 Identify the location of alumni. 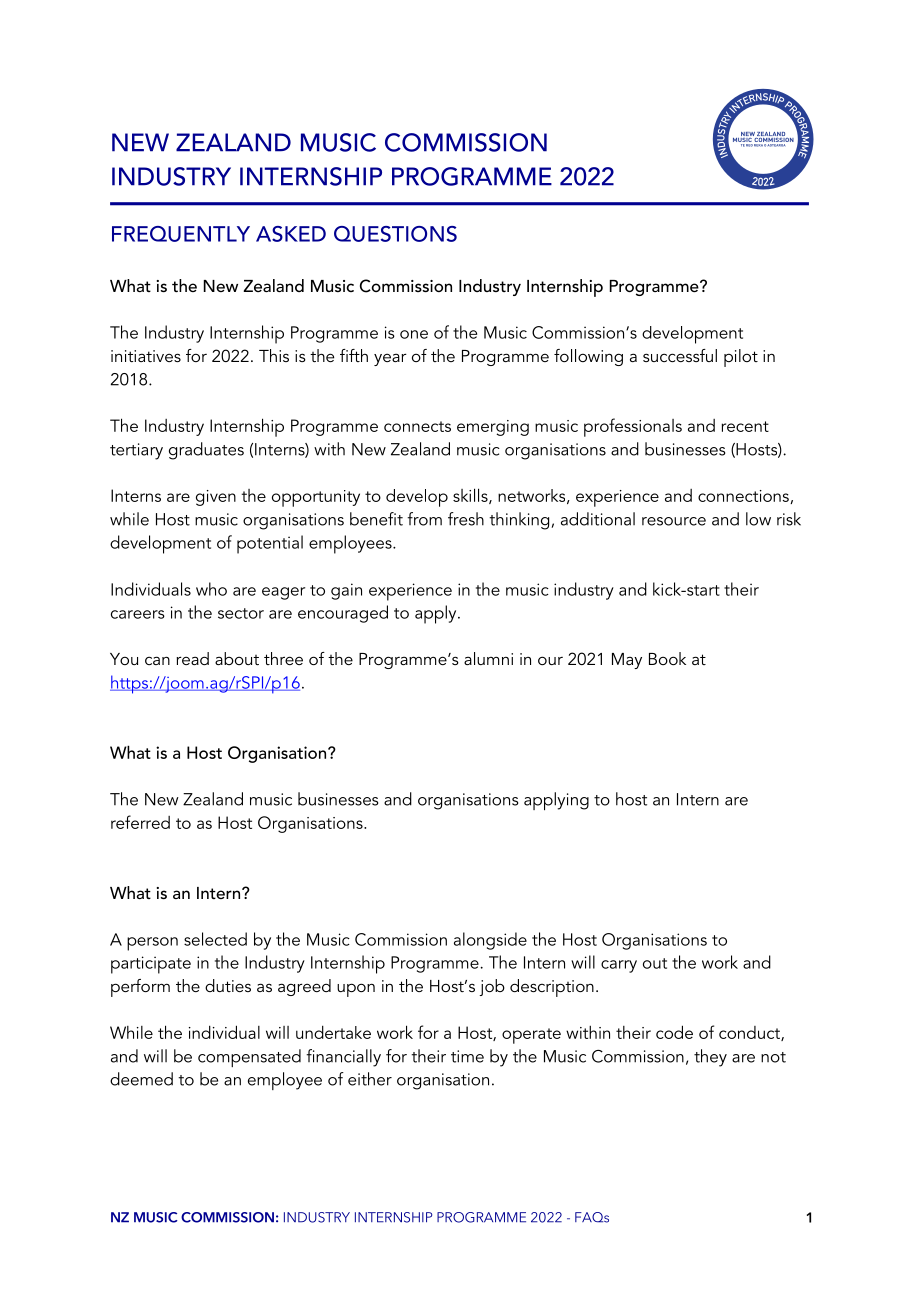
(488, 658).
